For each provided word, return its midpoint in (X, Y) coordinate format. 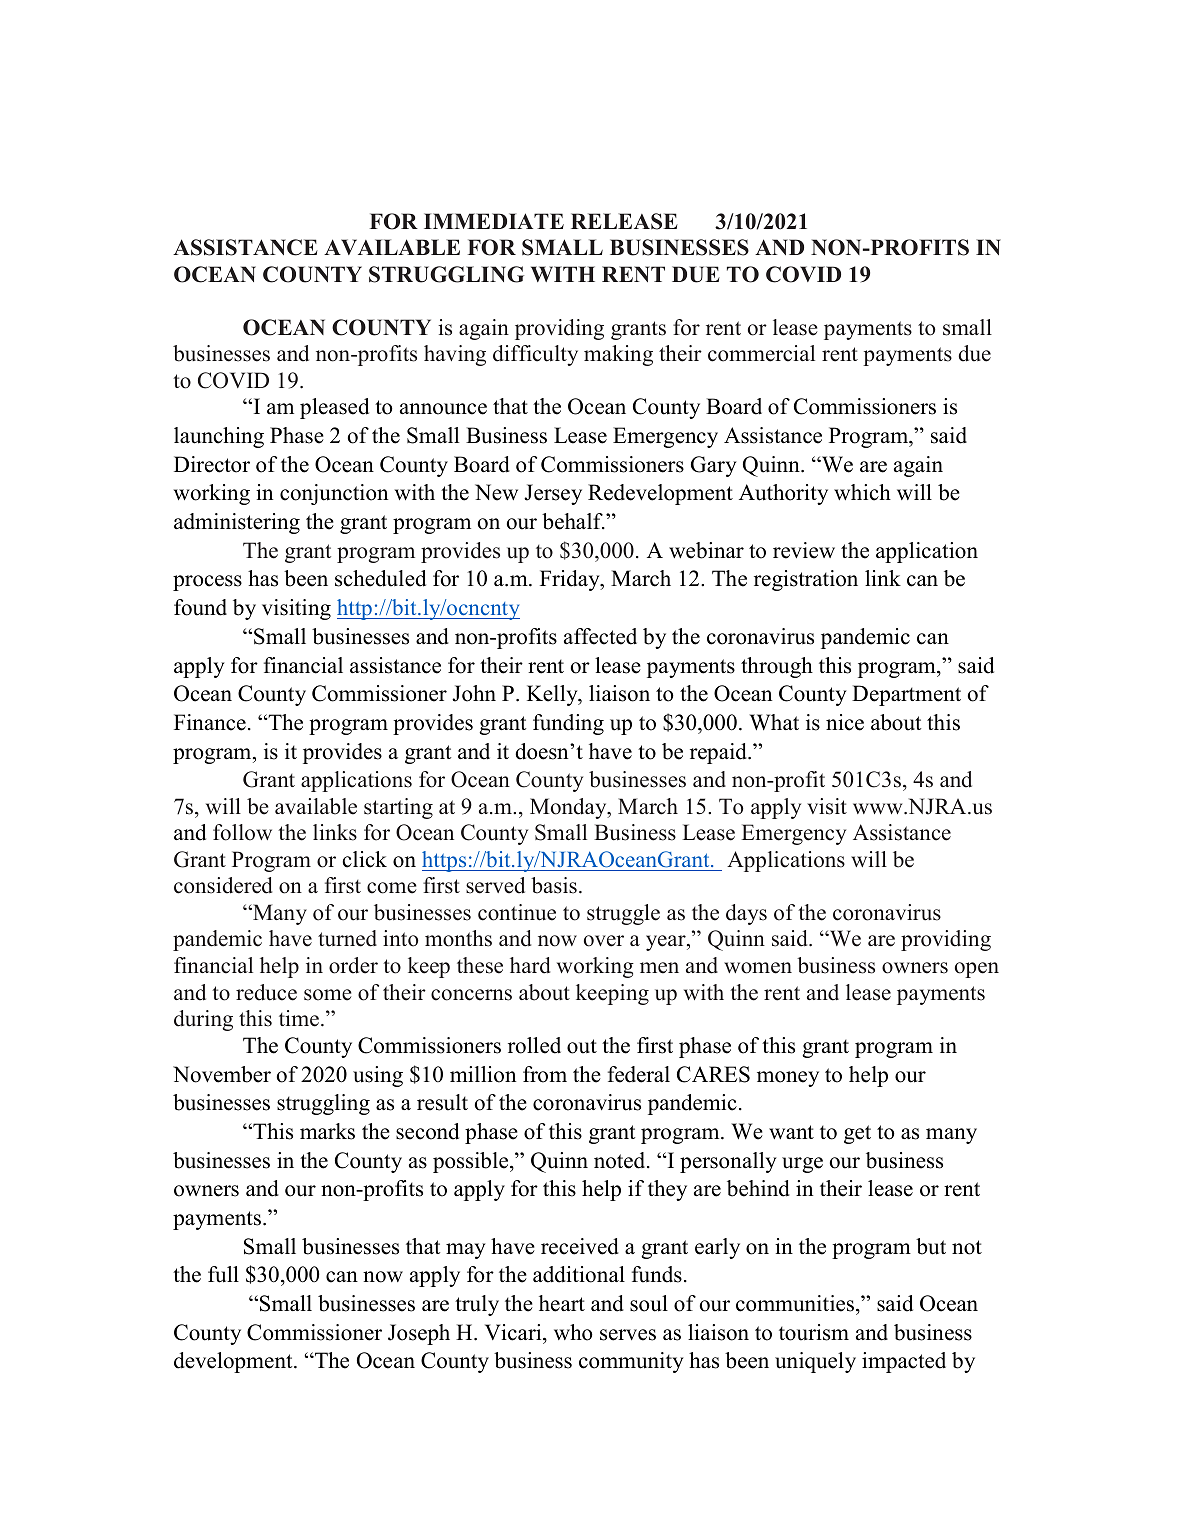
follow (242, 832)
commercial (761, 353)
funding (568, 724)
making (618, 355)
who (573, 1332)
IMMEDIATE (494, 221)
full (223, 1274)
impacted (904, 1362)
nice (845, 722)
